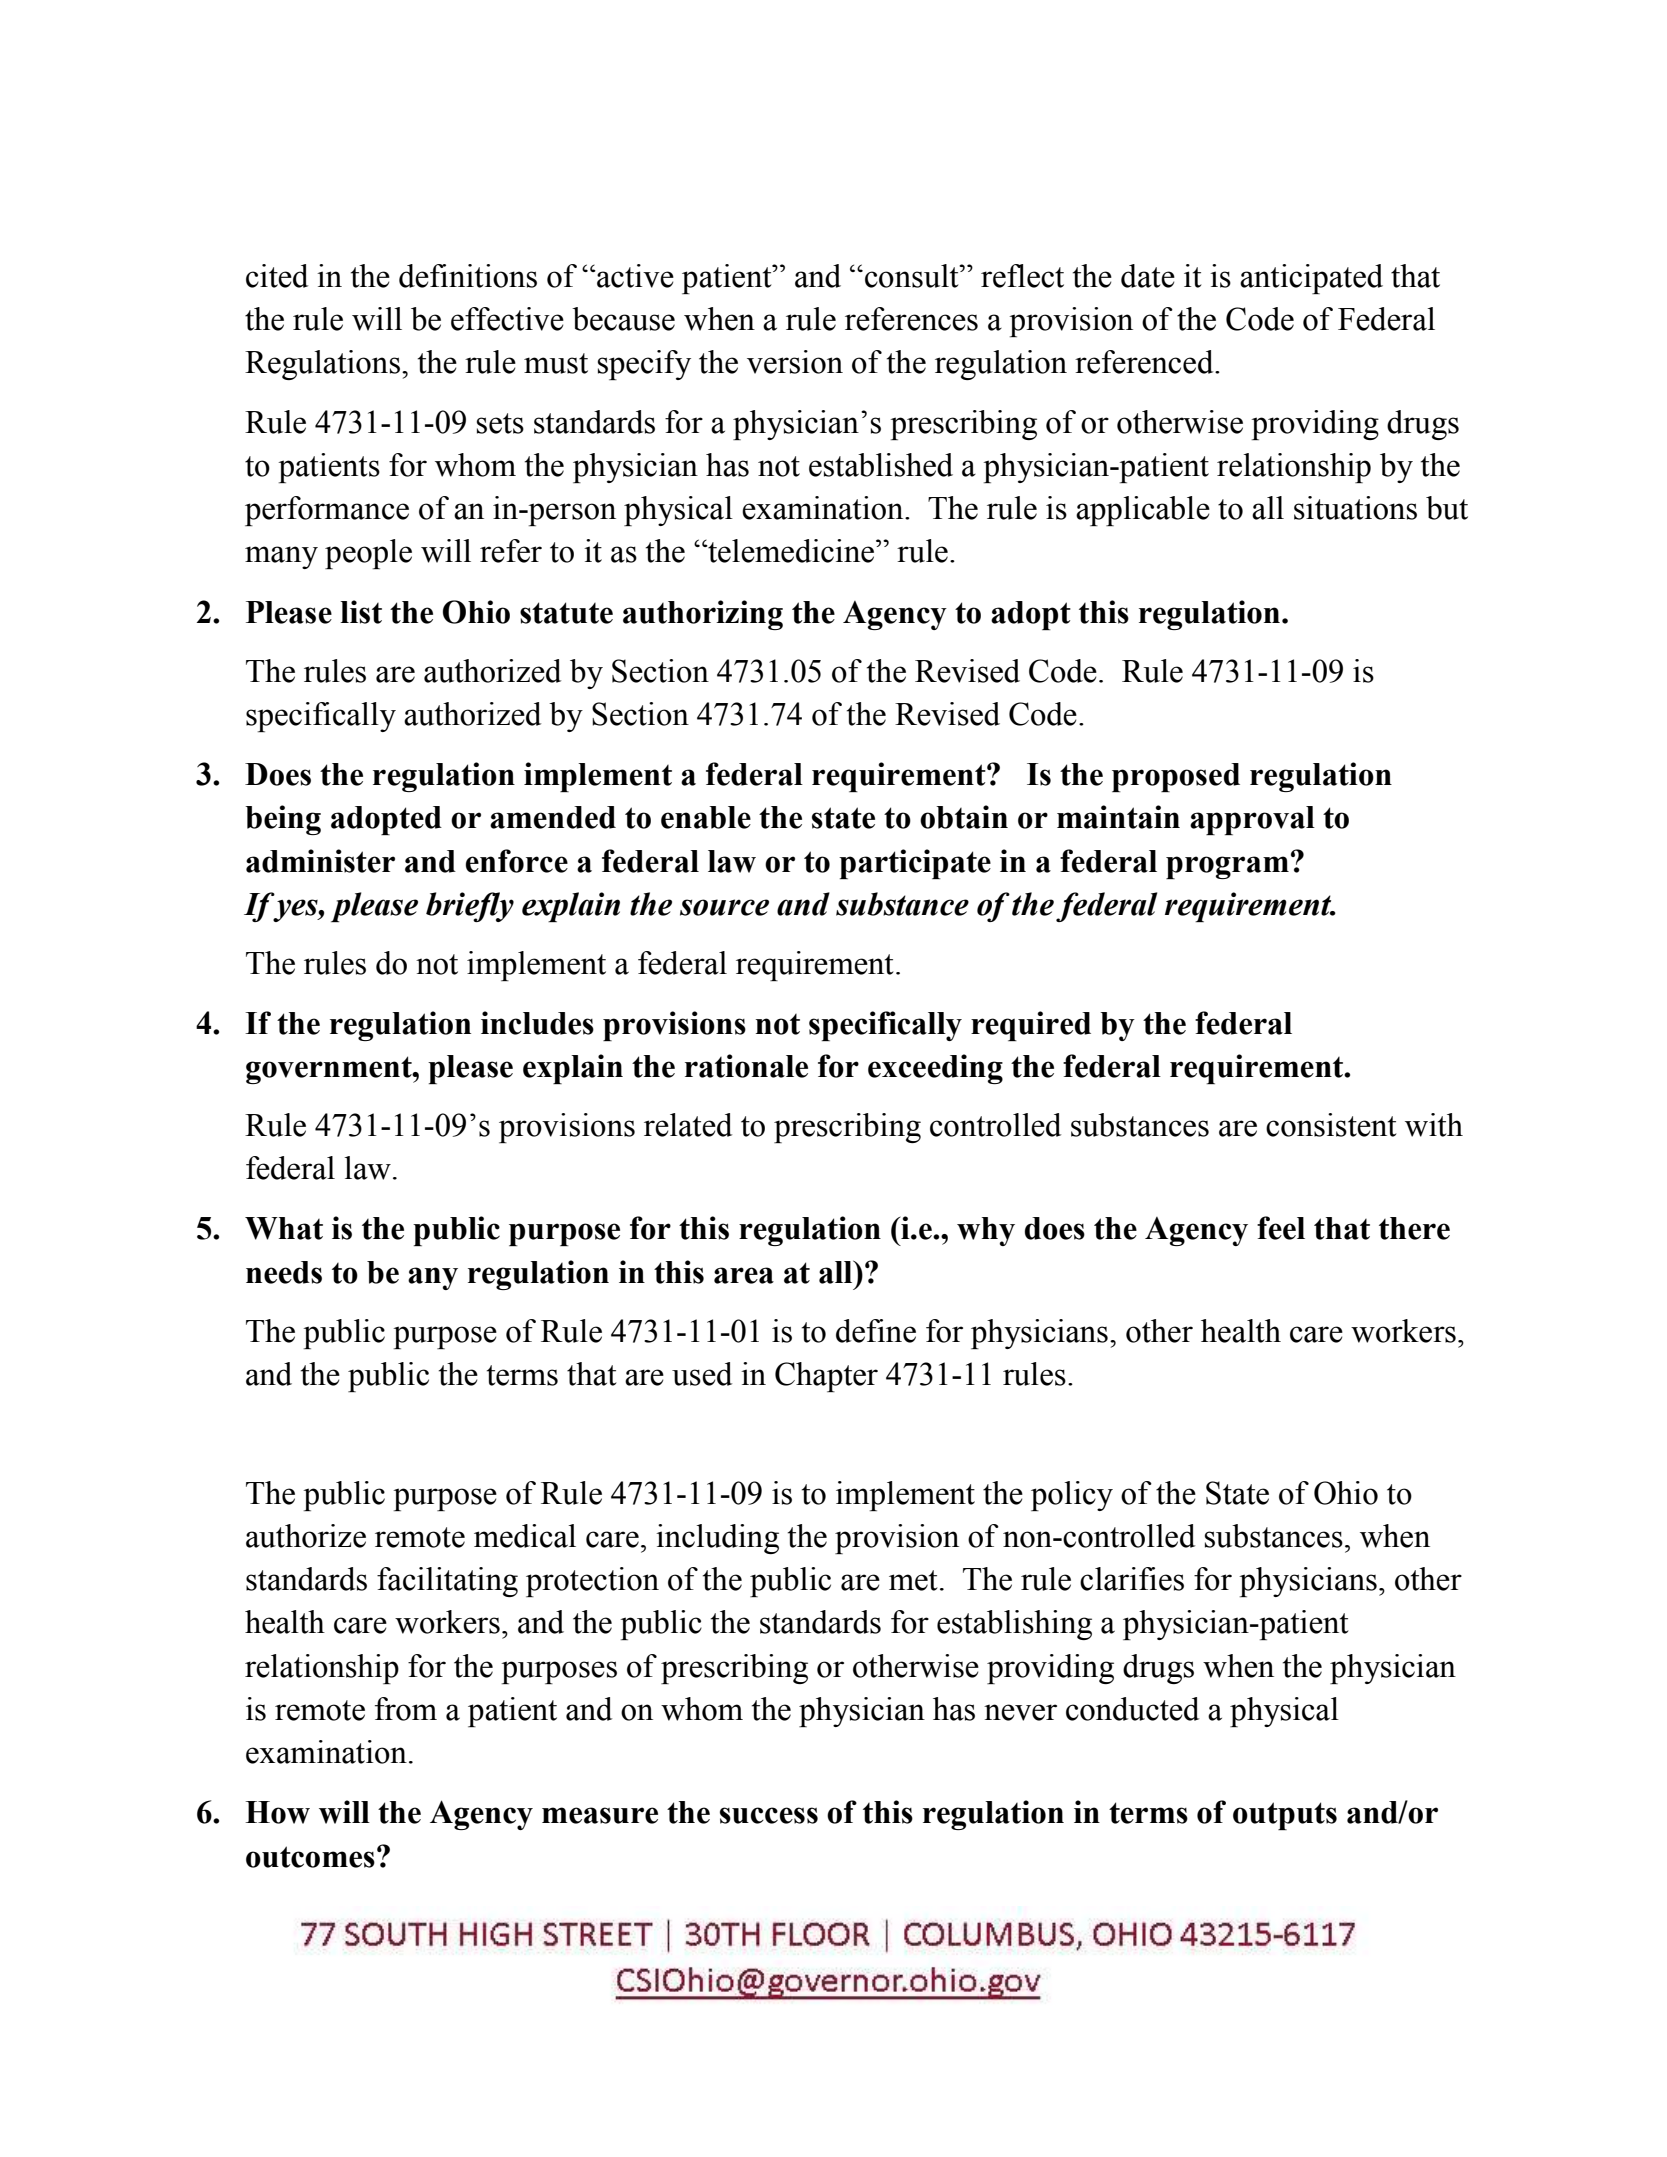 The width and height of the page is (1667, 2157). What do you see at coordinates (935, 1069) in the page?
I see `exceeding` at bounding box center [935, 1069].
